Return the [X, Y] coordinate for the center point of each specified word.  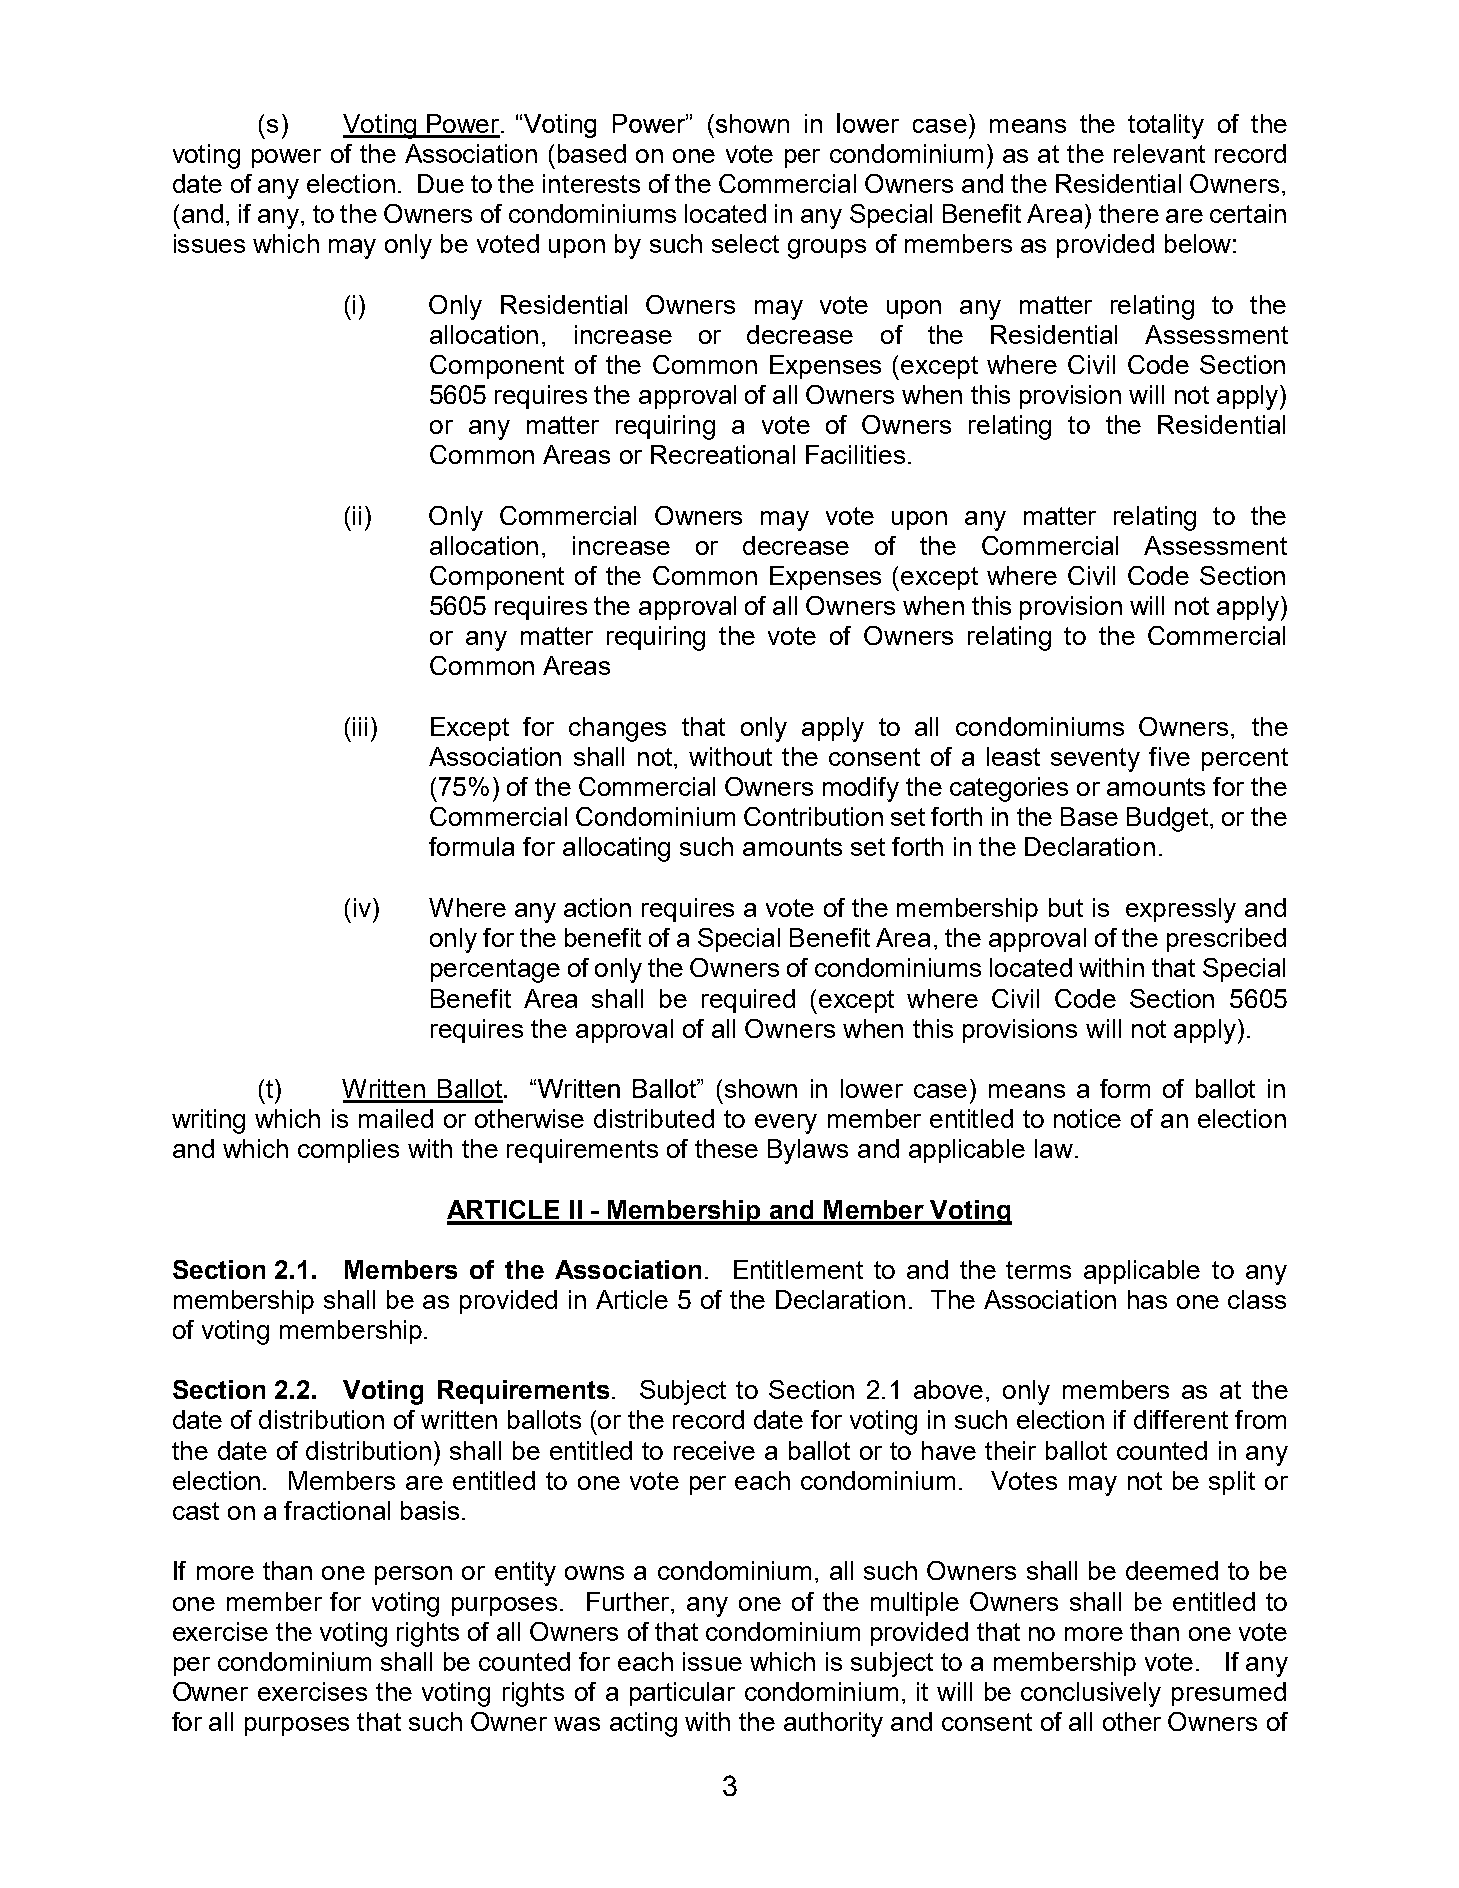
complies [348, 1151]
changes [617, 729]
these [726, 1148]
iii [360, 726]
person [413, 1575]
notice [1087, 1118]
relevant [1159, 153]
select [745, 243]
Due [441, 183]
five [1169, 756]
